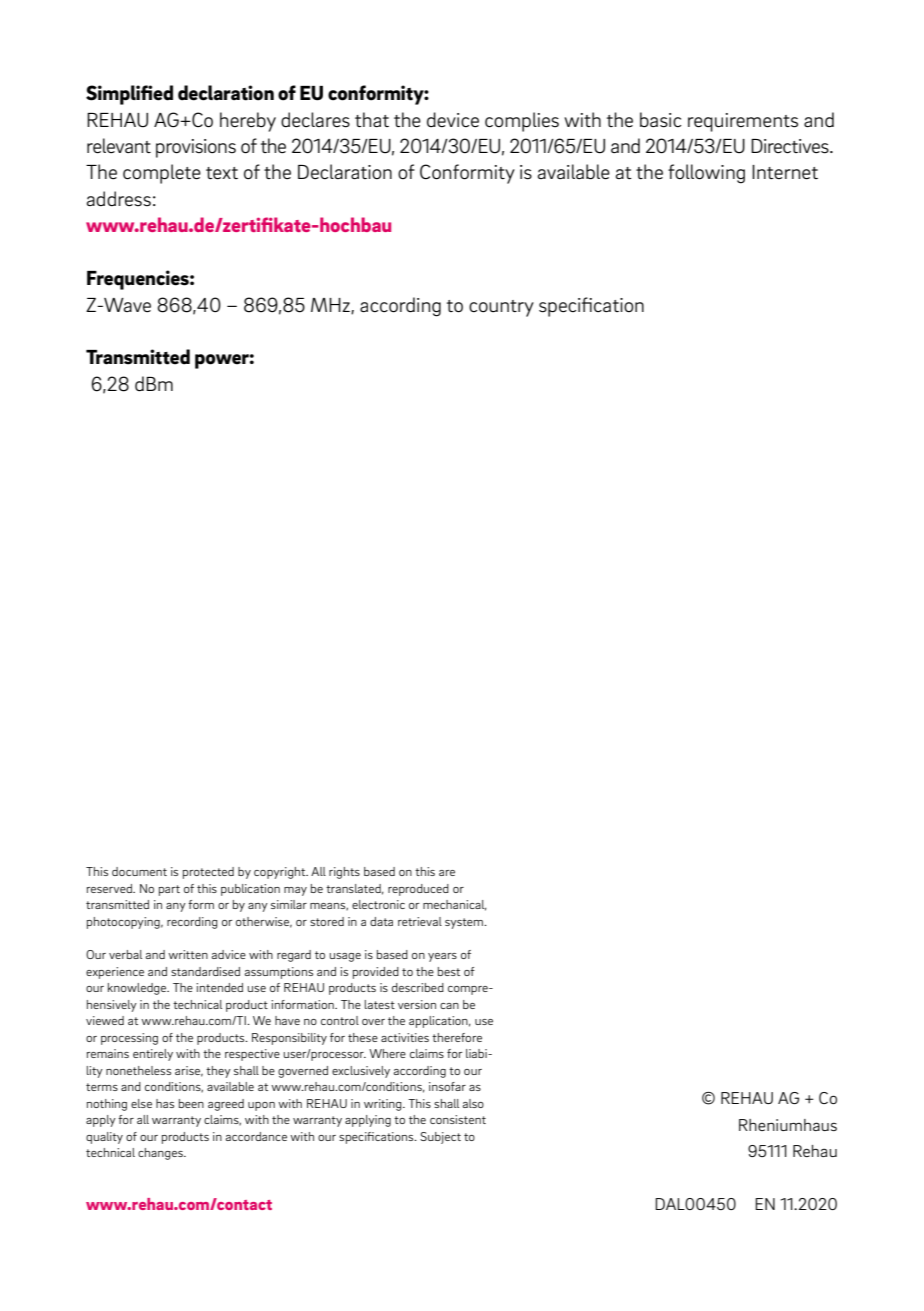  What do you see at coordinates (453, 119) in the screenshot?
I see `device` at bounding box center [453, 119].
